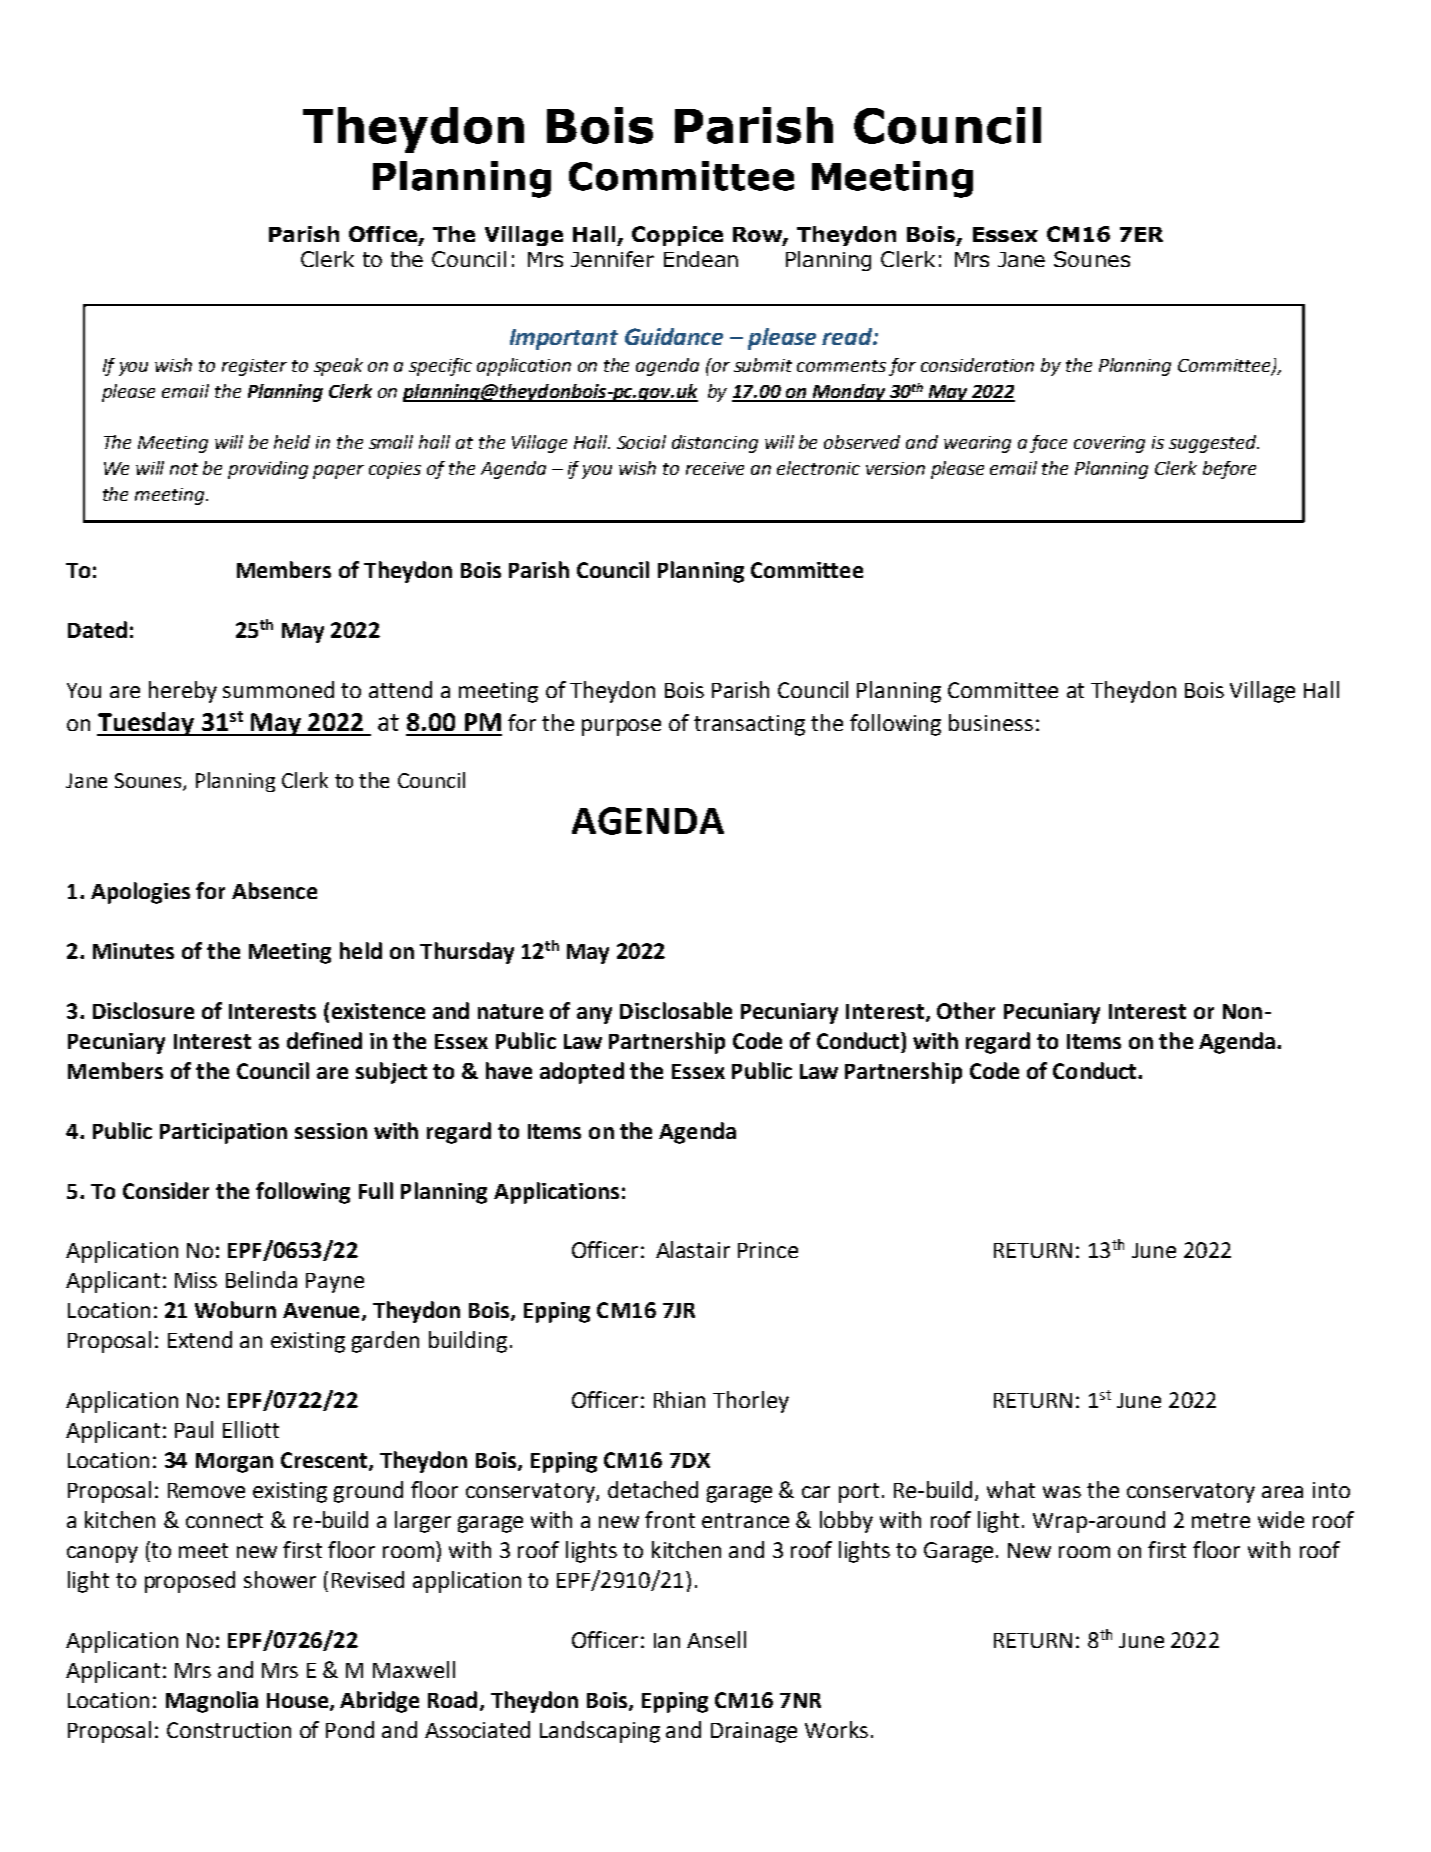  Describe the element at coordinates (749, 725) in the screenshot. I see `transacting` at that location.
